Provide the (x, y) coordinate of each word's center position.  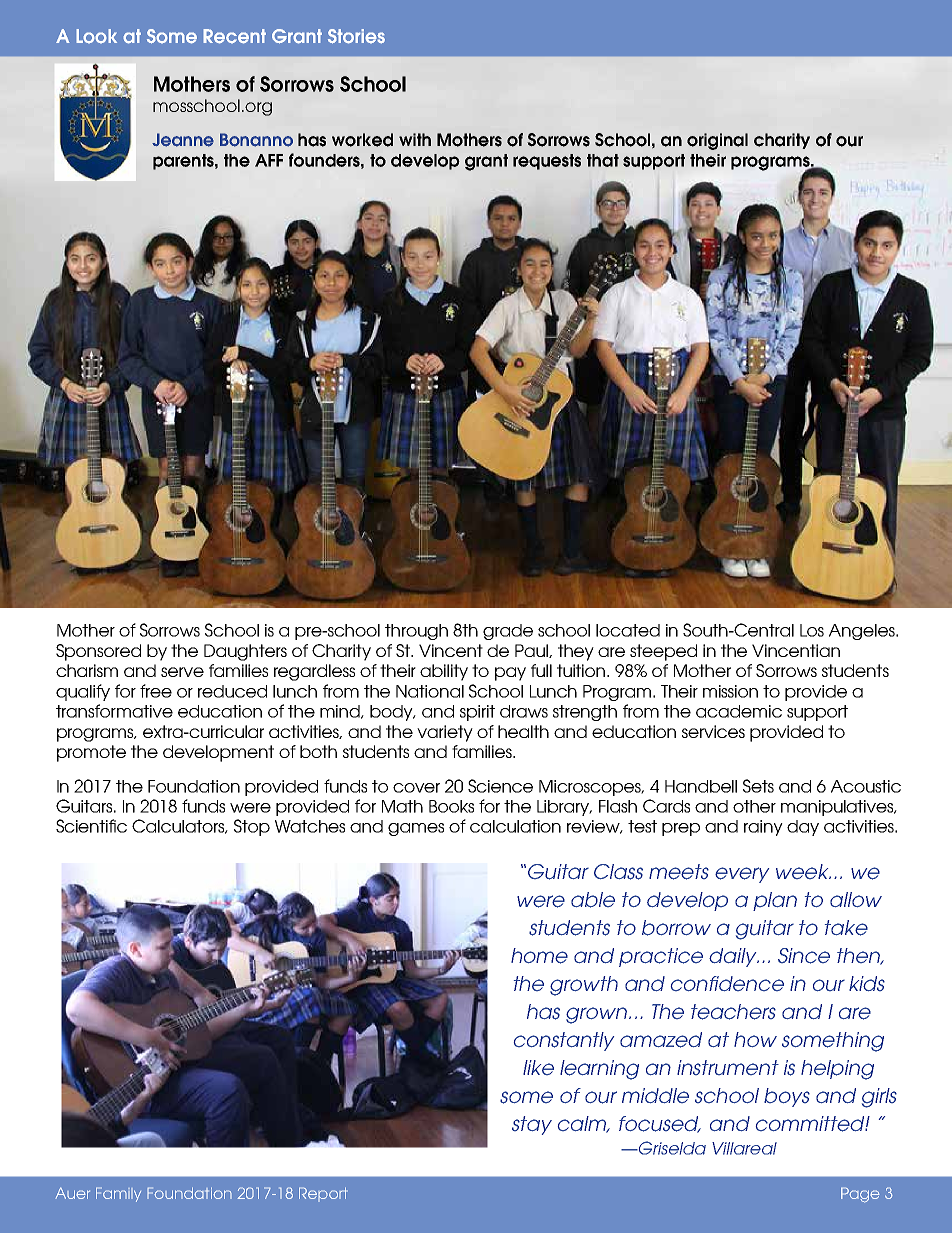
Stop (252, 827)
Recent (234, 36)
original (717, 141)
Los (812, 630)
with (415, 139)
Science (500, 786)
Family (118, 1194)
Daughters (245, 652)
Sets (758, 786)
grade (508, 632)
